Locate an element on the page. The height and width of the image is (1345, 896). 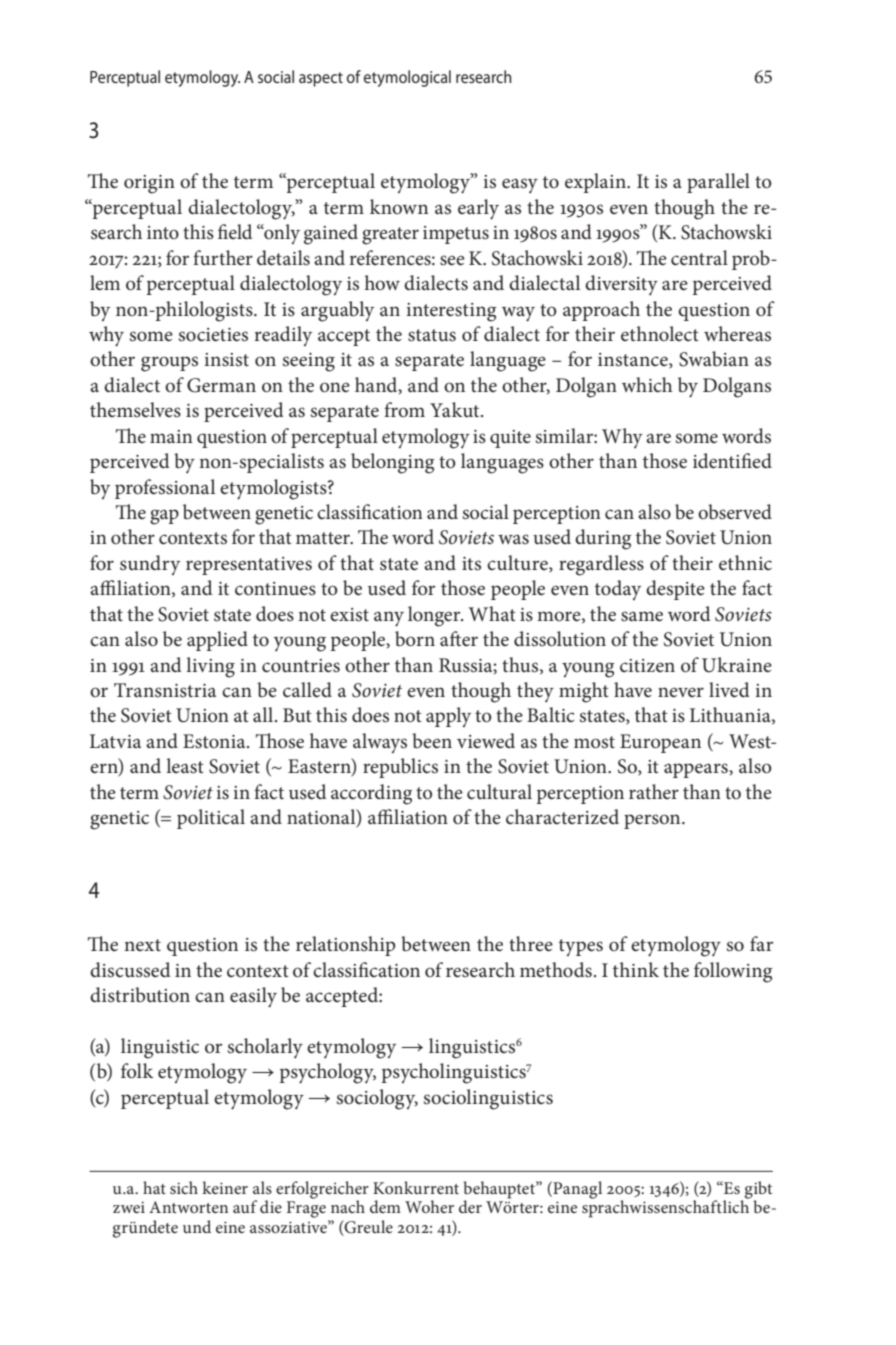
etymological is located at coordinates (407, 78).
